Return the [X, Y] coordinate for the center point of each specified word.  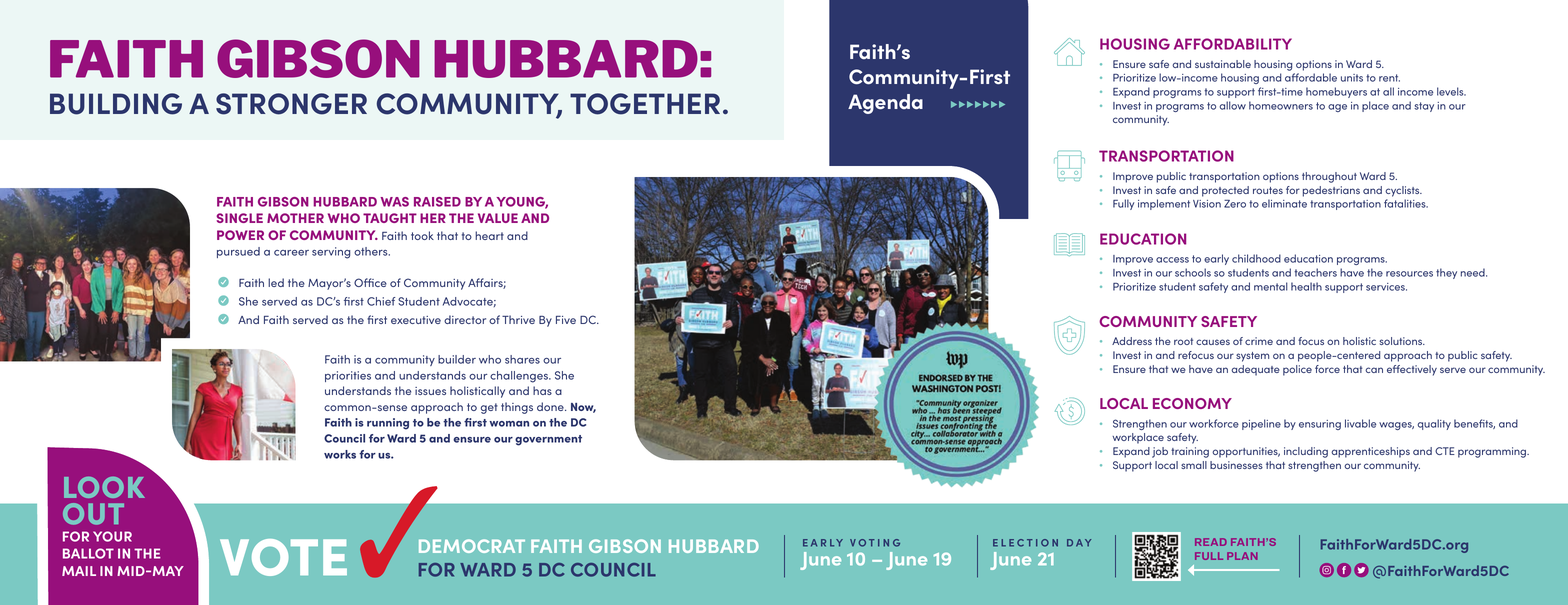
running [388, 424]
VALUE [498, 218]
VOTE [283, 557]
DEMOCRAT [472, 546]
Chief [381, 301]
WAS [394, 202]
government [548, 440]
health [1306, 286]
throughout [1329, 177]
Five [566, 319]
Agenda [885, 104]
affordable [1311, 77]
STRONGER [291, 104]
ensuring [1320, 425]
